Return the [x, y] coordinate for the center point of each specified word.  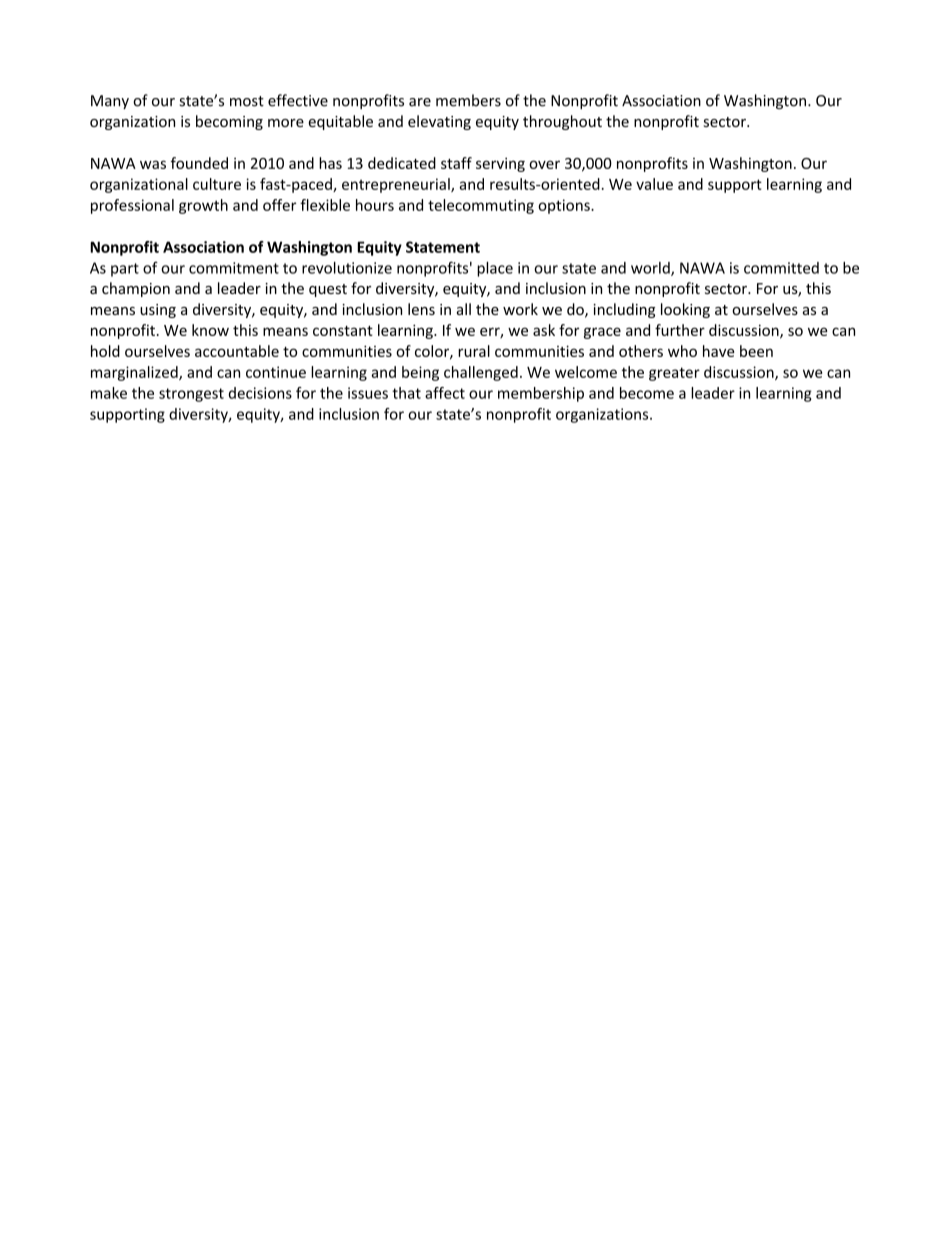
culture [217, 184]
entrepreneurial [397, 185]
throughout [562, 122]
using [158, 311]
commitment [234, 268]
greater [674, 374]
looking [685, 310]
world [651, 269]
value [654, 184]
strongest [191, 395]
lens [421, 309]
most [247, 101]
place [495, 269]
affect [445, 393]
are [420, 102]
